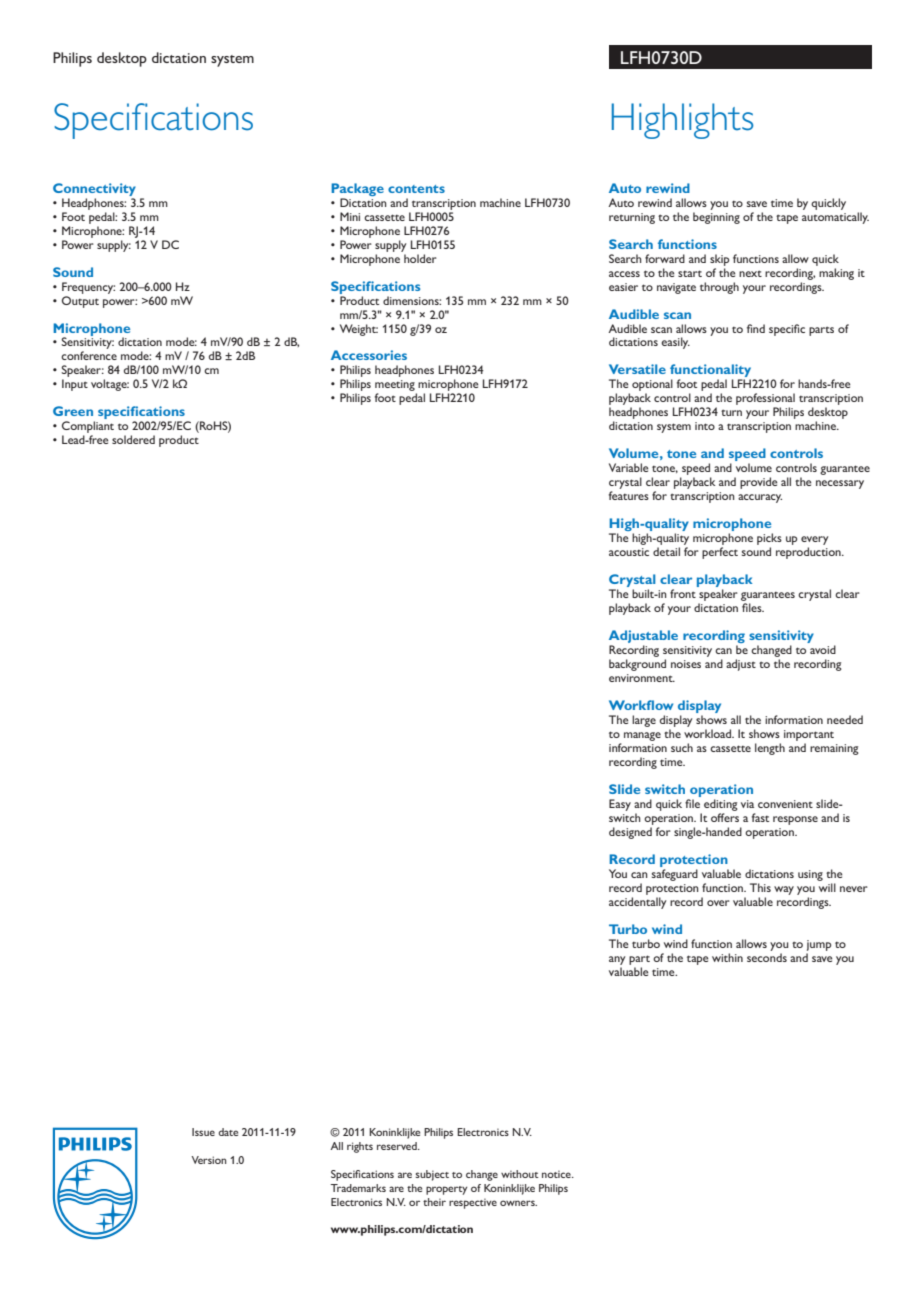  What do you see at coordinates (133, 439) in the image?
I see `soldered` at bounding box center [133, 439].
